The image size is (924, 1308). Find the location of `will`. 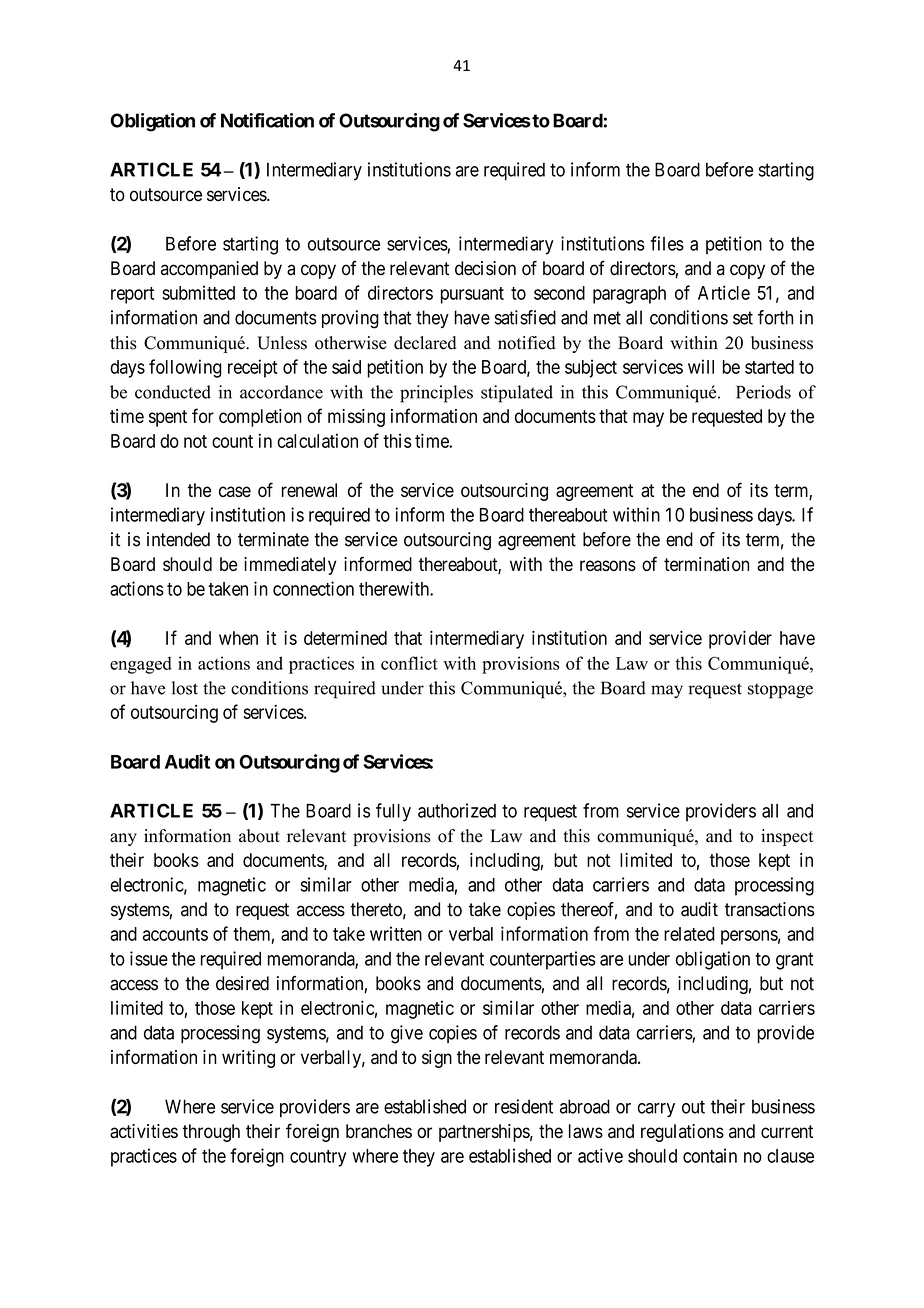

will is located at coordinates (701, 366).
